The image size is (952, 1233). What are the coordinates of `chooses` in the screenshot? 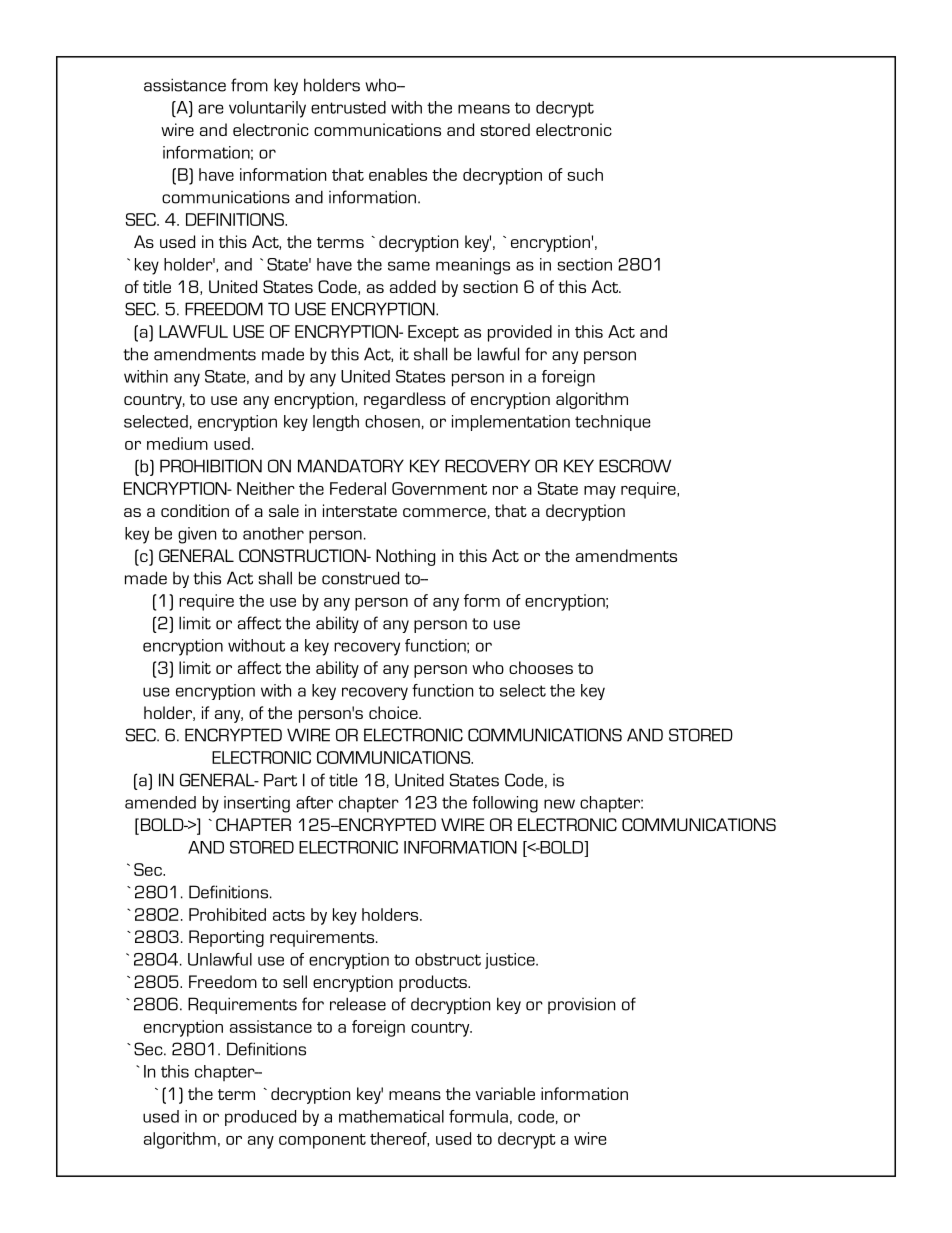 It's located at (541, 667).
